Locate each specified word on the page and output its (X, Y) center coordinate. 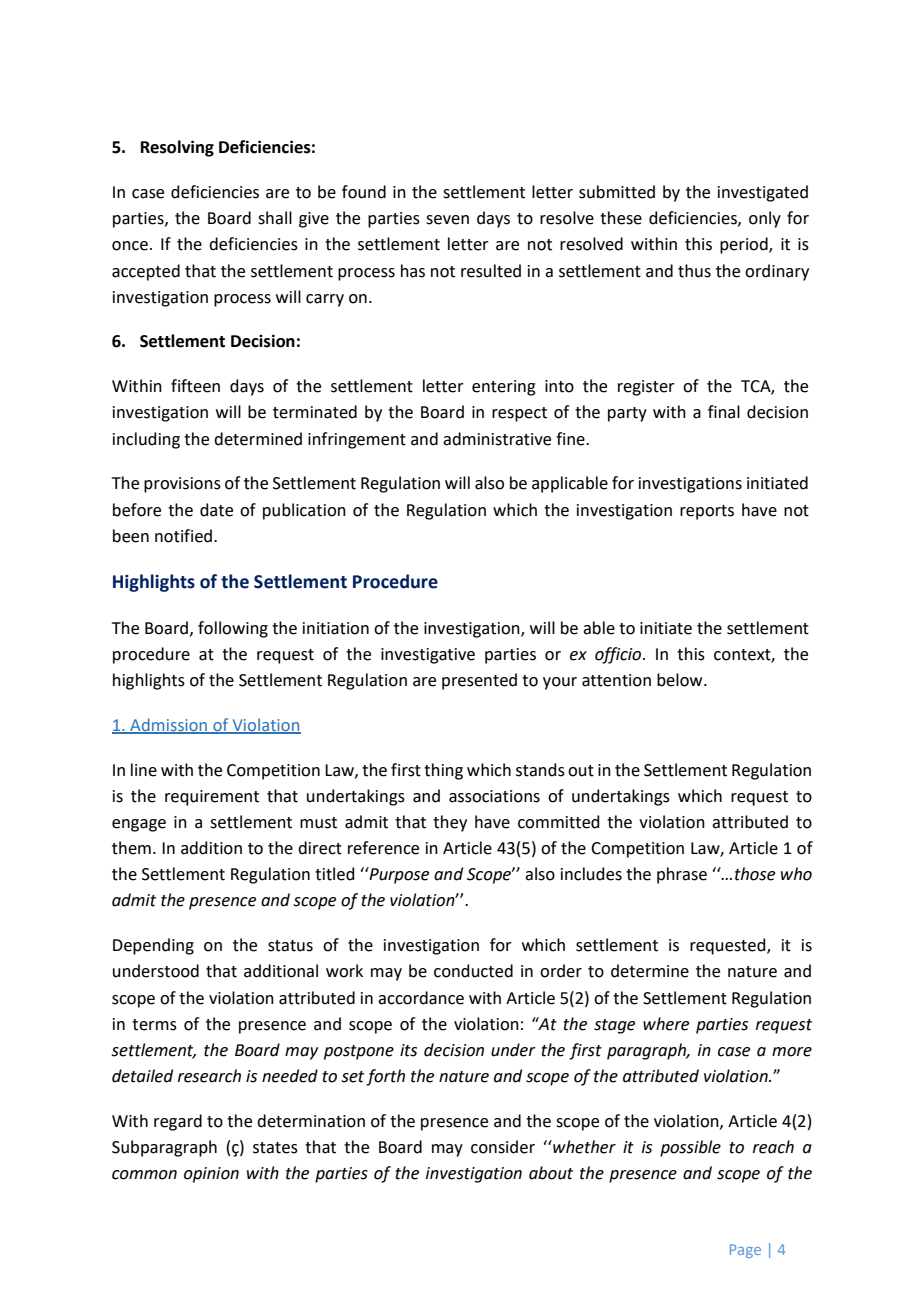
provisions (182, 485)
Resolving (177, 148)
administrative (497, 439)
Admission (169, 725)
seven (447, 220)
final (724, 412)
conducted (473, 971)
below (681, 680)
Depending (153, 946)
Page (745, 1251)
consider (503, 1147)
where (666, 1024)
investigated (763, 193)
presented (479, 681)
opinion (211, 1175)
